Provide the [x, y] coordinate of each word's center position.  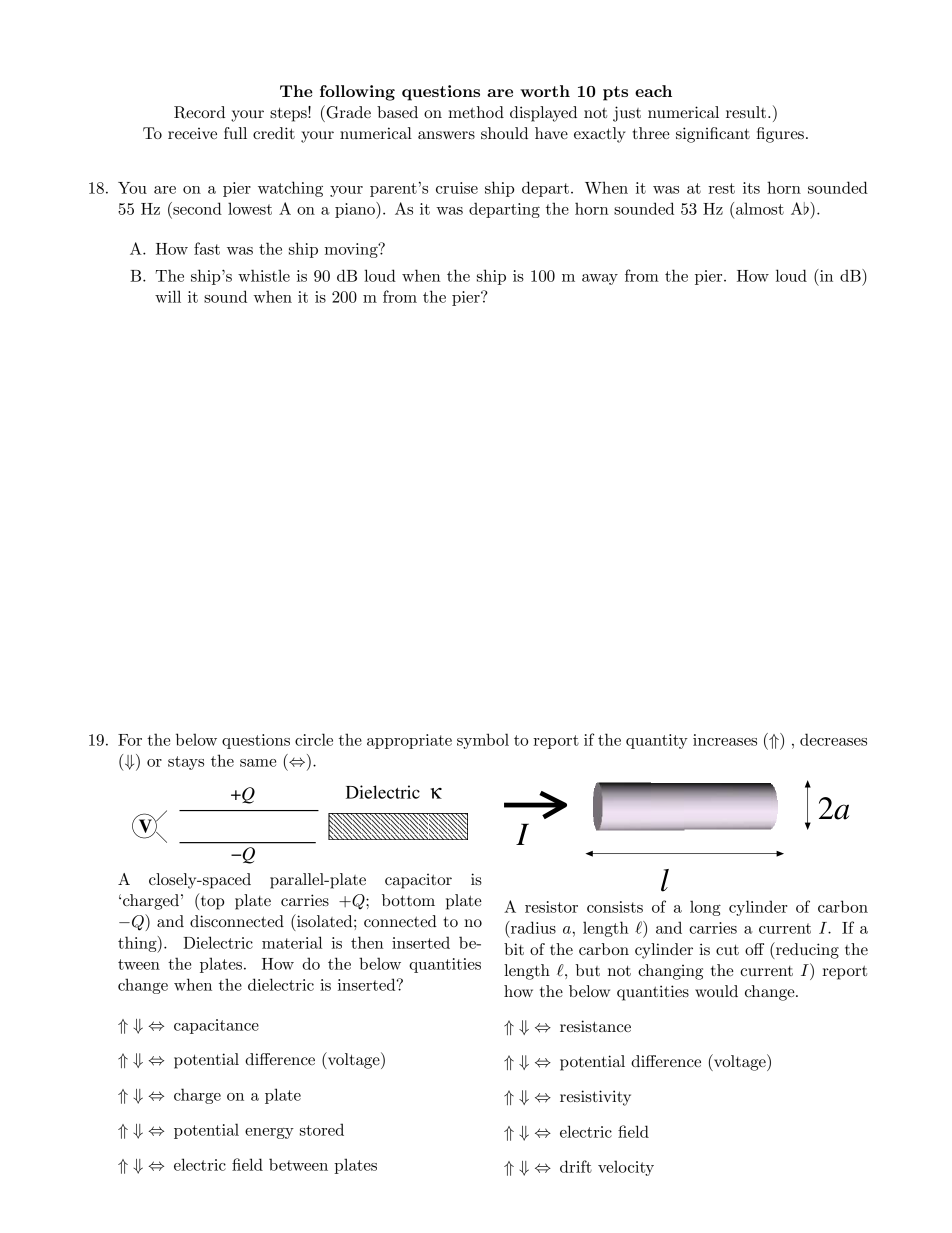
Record [199, 112]
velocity [626, 1168]
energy [269, 1133]
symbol [483, 741]
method [476, 112]
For [130, 740]
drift [576, 1166]
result [747, 112]
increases [725, 740]
